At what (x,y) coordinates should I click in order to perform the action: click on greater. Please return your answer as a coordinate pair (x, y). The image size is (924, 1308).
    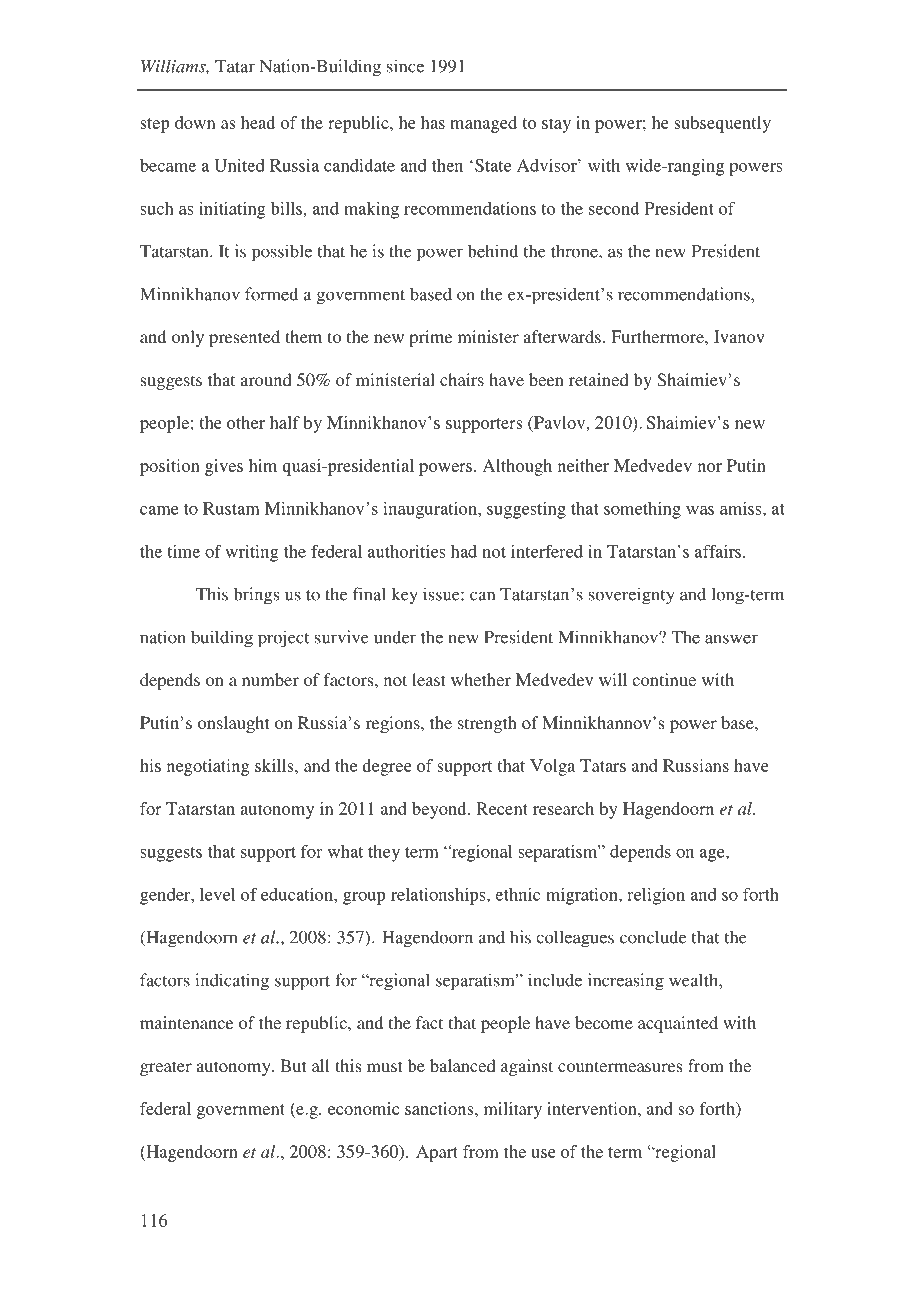
    Looking at the image, I should click on (166, 1068).
